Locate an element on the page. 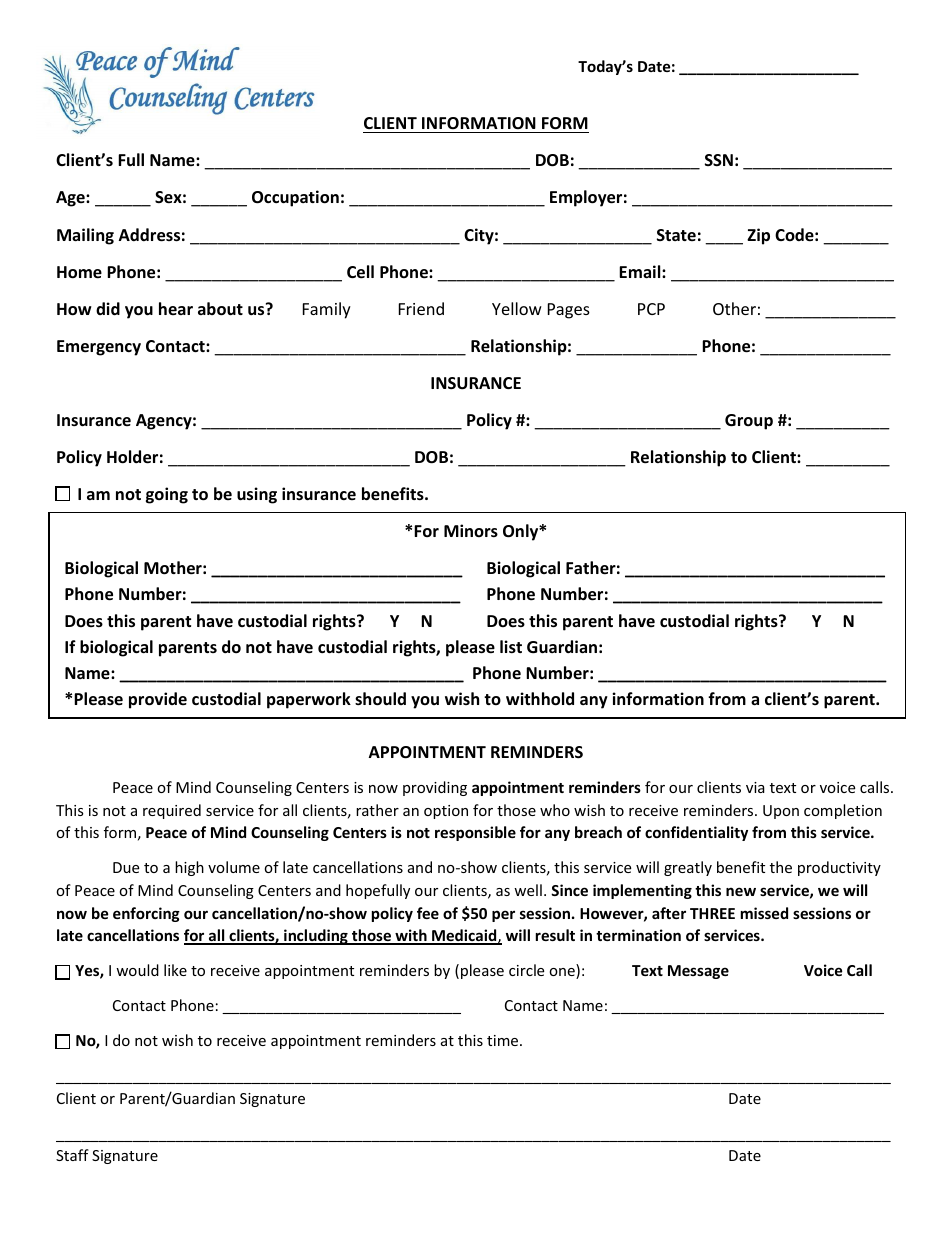 The height and width of the document is (1233, 952). going is located at coordinates (167, 495).
